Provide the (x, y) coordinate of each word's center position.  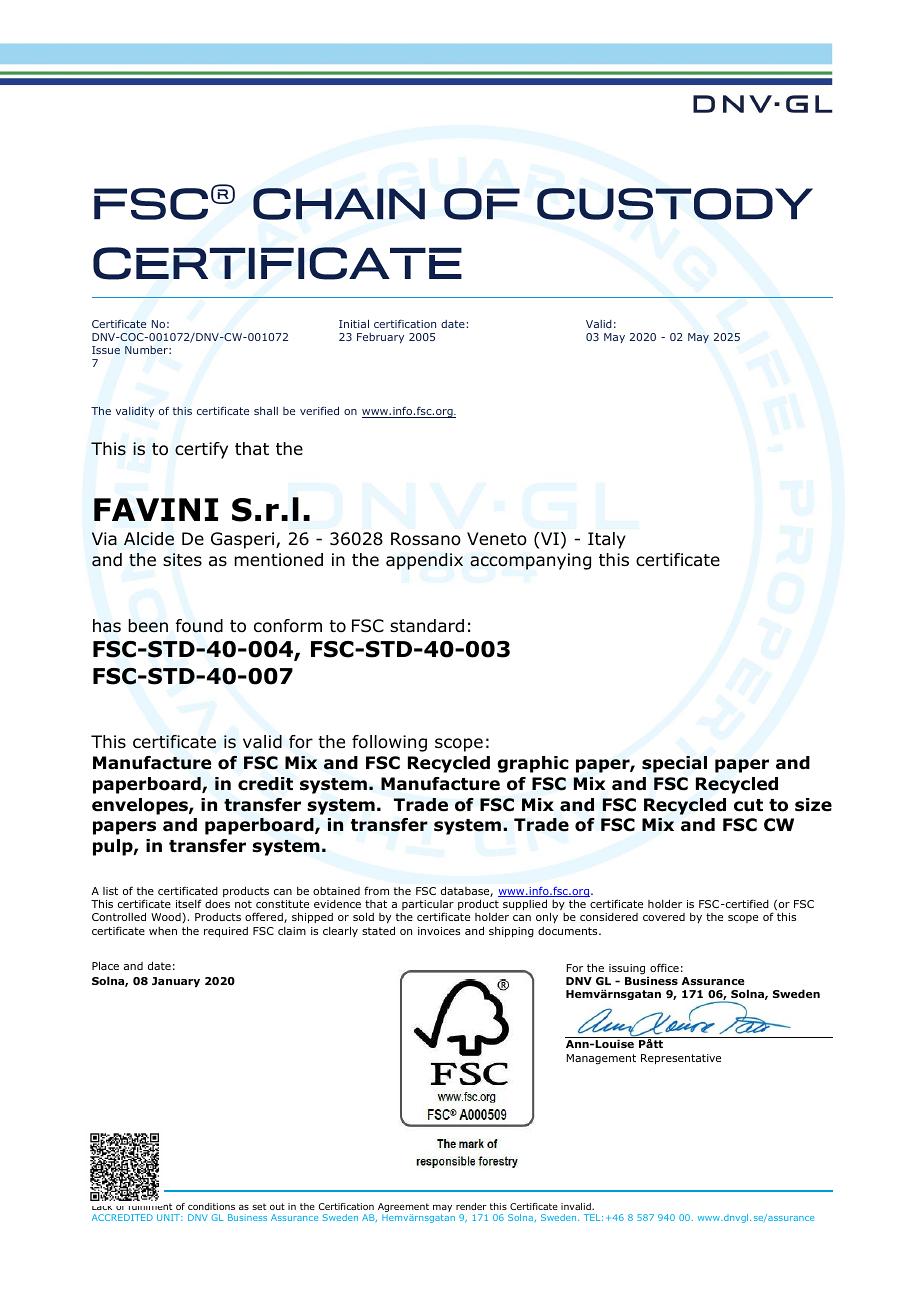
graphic (533, 764)
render (471, 1206)
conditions (211, 1206)
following (389, 743)
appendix (424, 561)
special (674, 764)
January (176, 982)
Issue (106, 350)
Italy (607, 540)
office (664, 967)
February (380, 338)
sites (182, 560)
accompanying (530, 561)
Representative (681, 1059)
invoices (439, 931)
